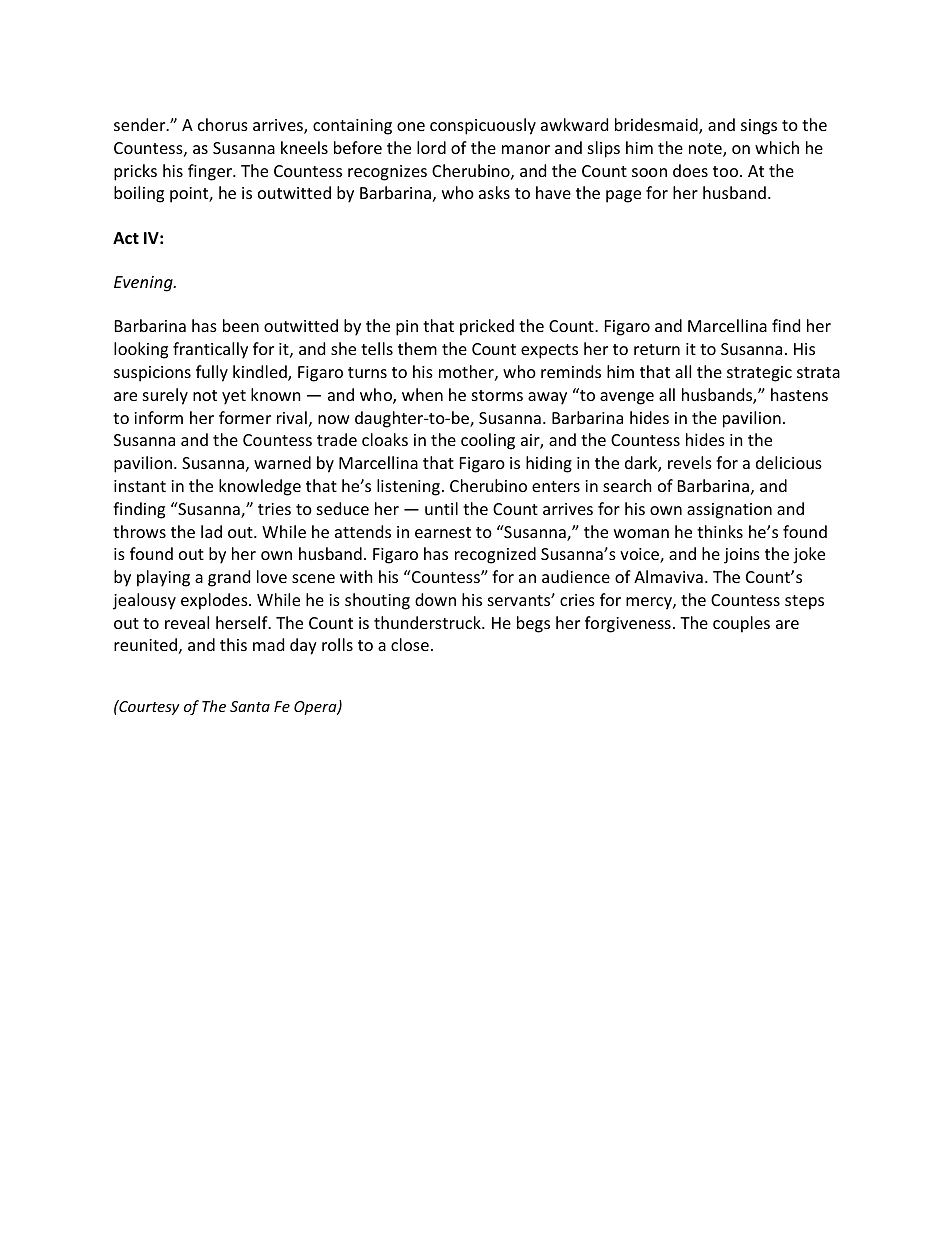  Describe the element at coordinates (441, 508) in the document. I see `until` at that location.
